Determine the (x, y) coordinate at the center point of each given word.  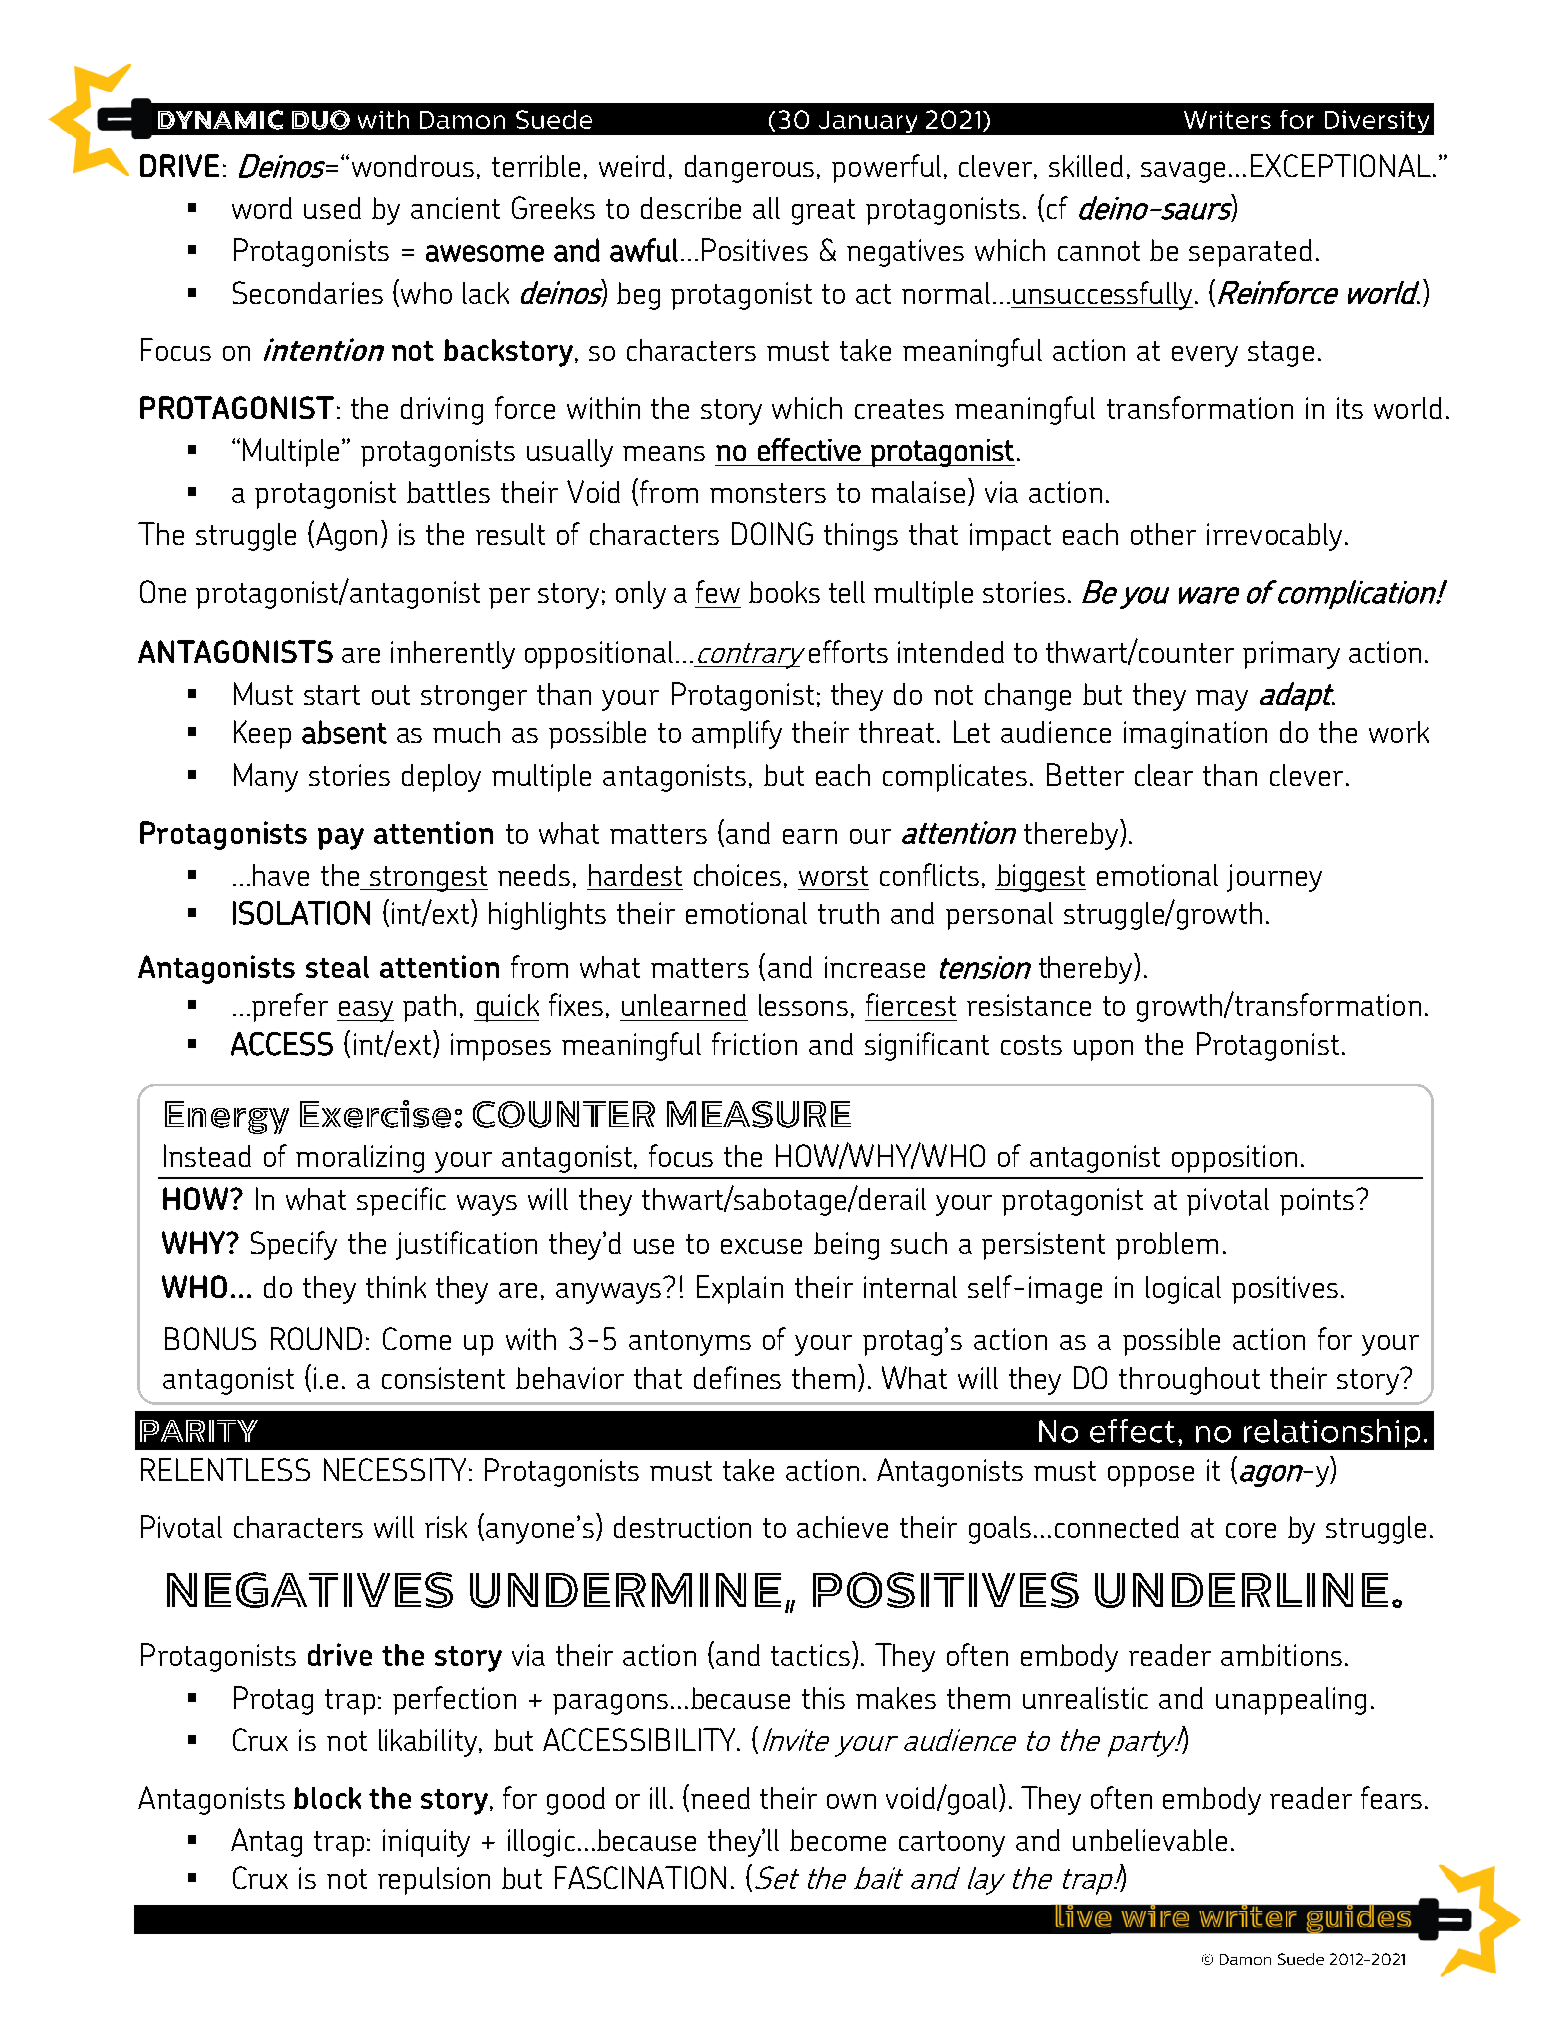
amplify (737, 734)
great (823, 212)
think (396, 1287)
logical (1183, 1290)
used (332, 208)
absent (344, 732)
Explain (740, 1289)
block (327, 1798)
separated (1250, 253)
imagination (1195, 735)
